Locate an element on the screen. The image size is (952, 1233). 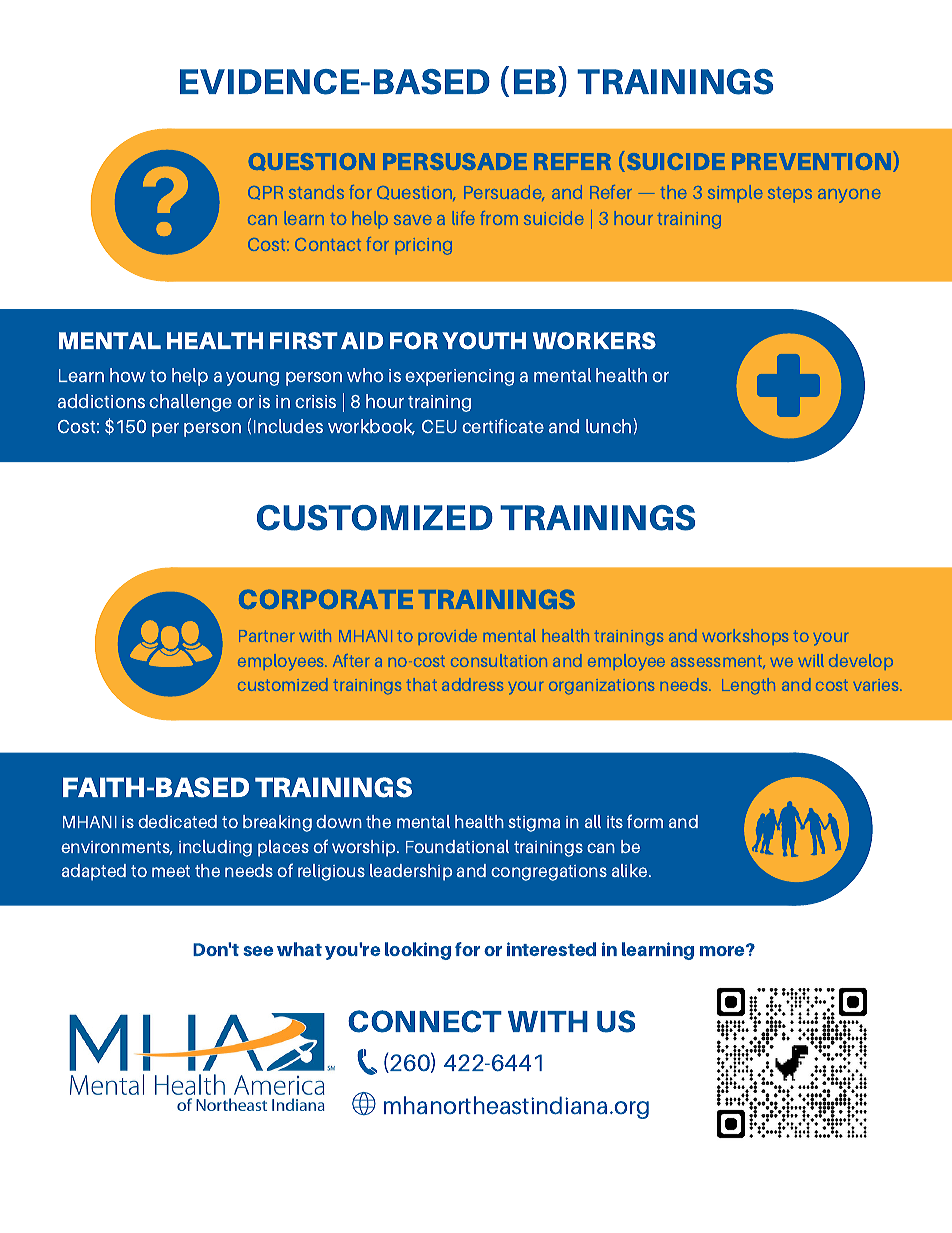
Persuade is located at coordinates (504, 193).
